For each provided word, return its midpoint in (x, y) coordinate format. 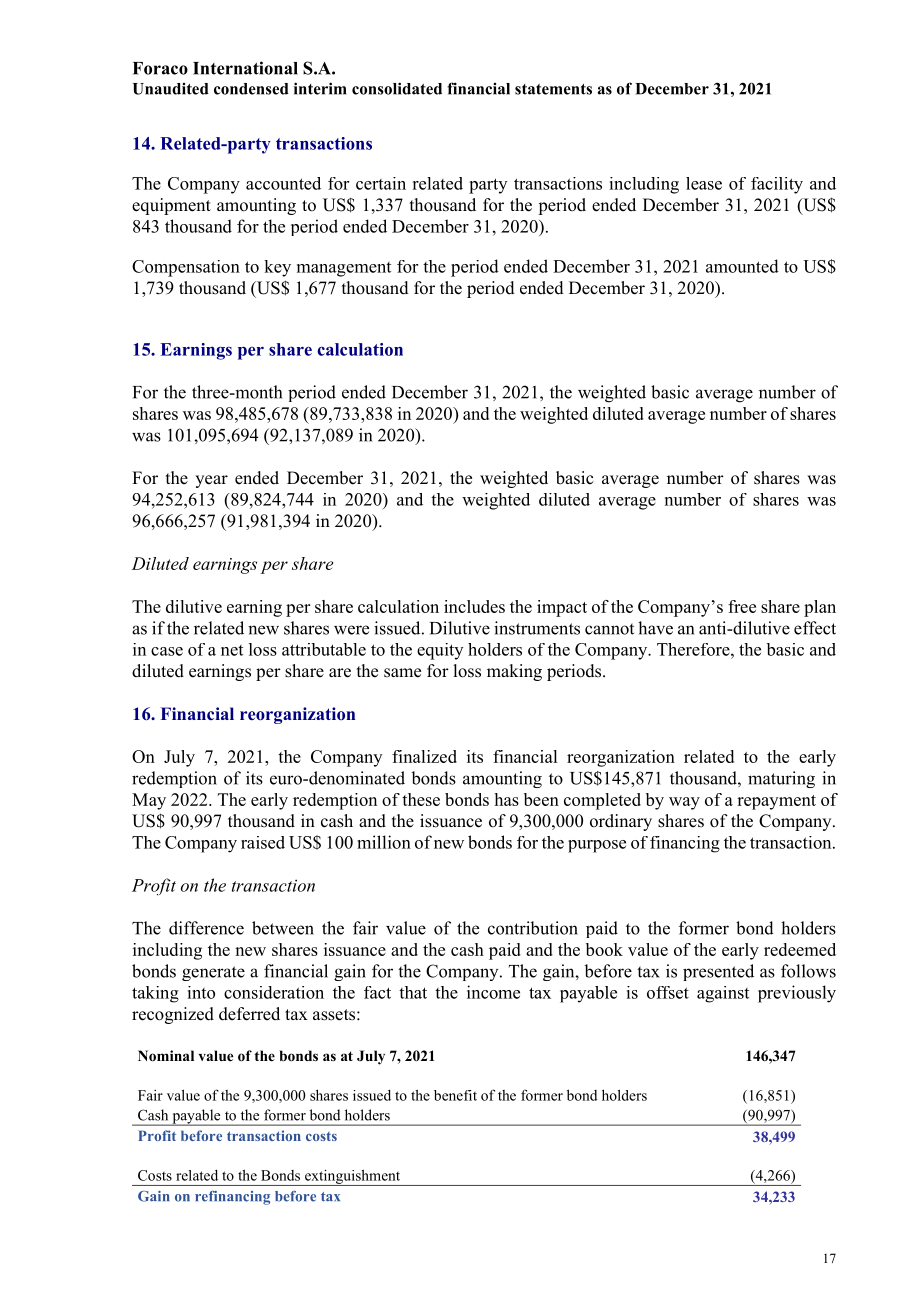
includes (474, 606)
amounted (742, 266)
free (742, 606)
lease (704, 183)
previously (797, 994)
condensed (251, 89)
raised (263, 842)
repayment (776, 802)
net (232, 650)
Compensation (186, 268)
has (507, 799)
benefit (455, 1095)
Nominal (166, 1056)
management (344, 269)
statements (553, 89)
